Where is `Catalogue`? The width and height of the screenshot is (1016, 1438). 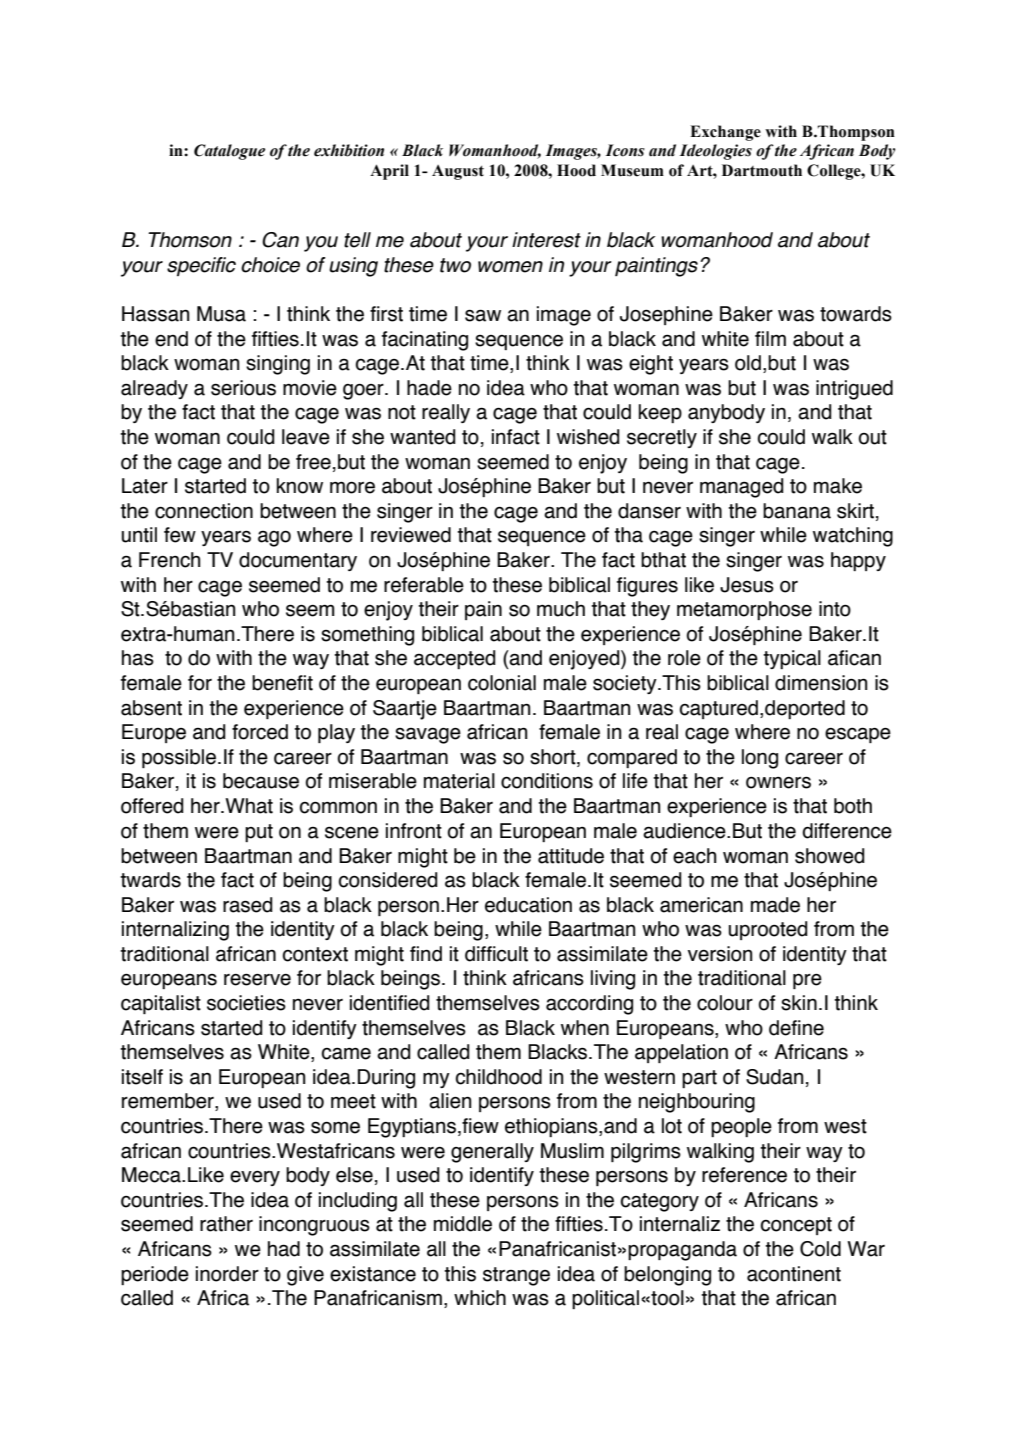 Catalogue is located at coordinates (229, 152).
